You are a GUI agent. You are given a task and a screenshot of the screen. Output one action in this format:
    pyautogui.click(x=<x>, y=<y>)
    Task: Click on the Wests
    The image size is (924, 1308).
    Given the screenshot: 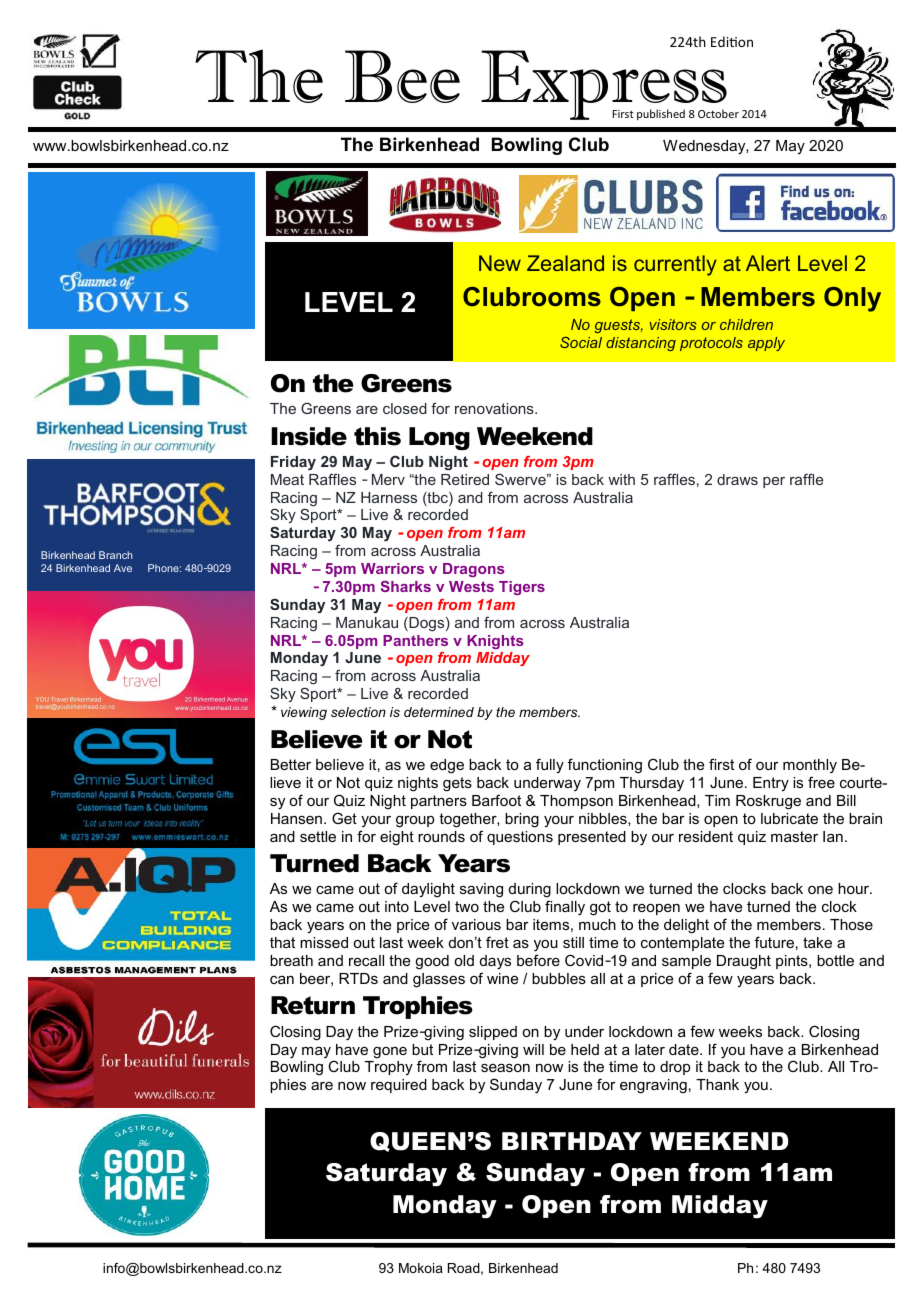 What is the action you would take?
    pyautogui.click(x=471, y=586)
